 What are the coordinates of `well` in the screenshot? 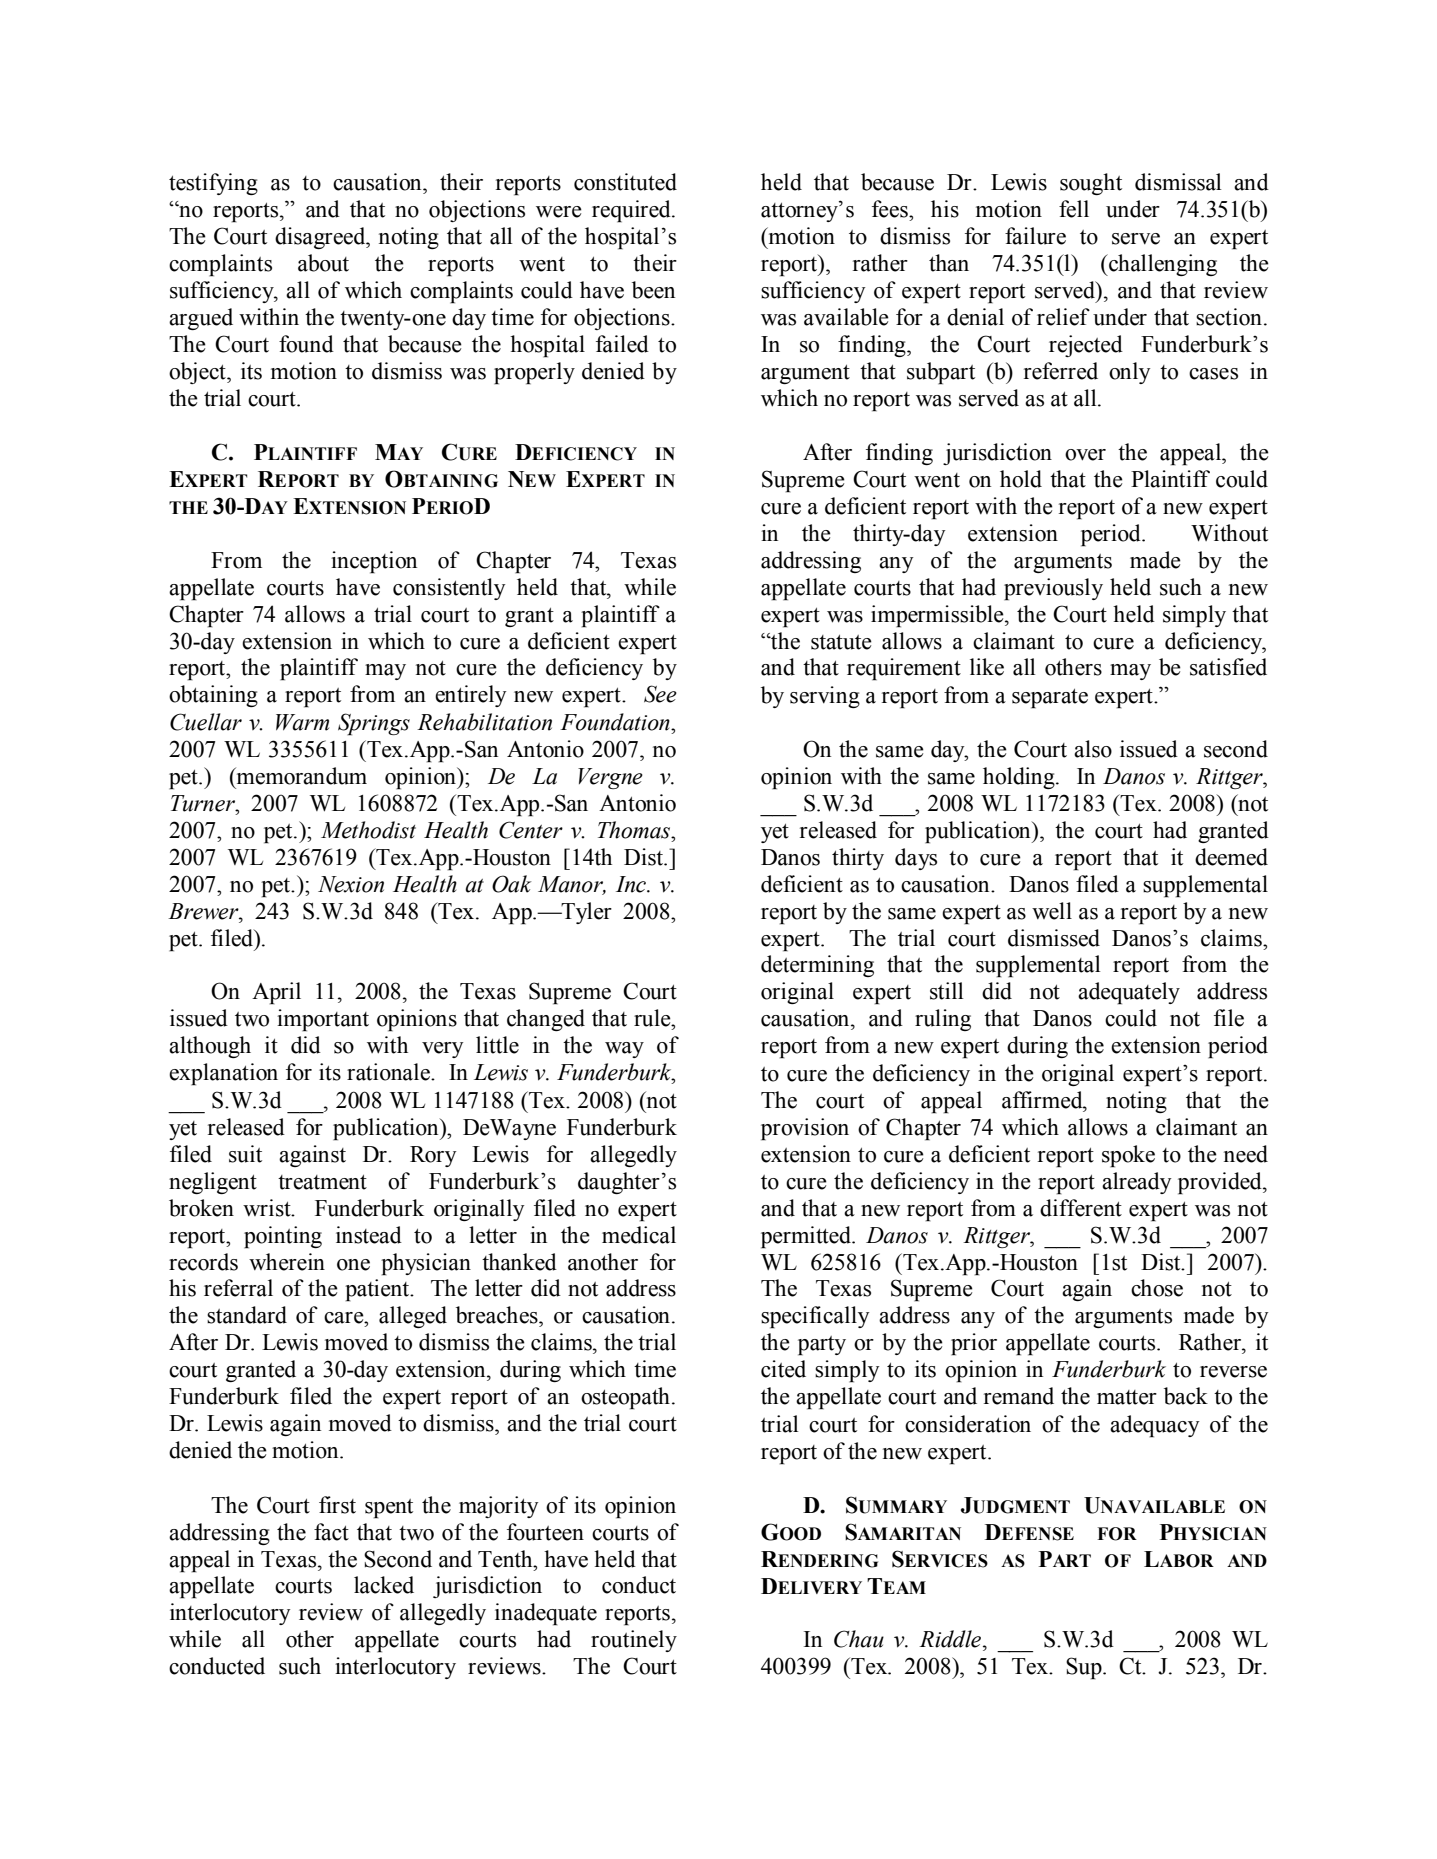 It's located at (1052, 911).
